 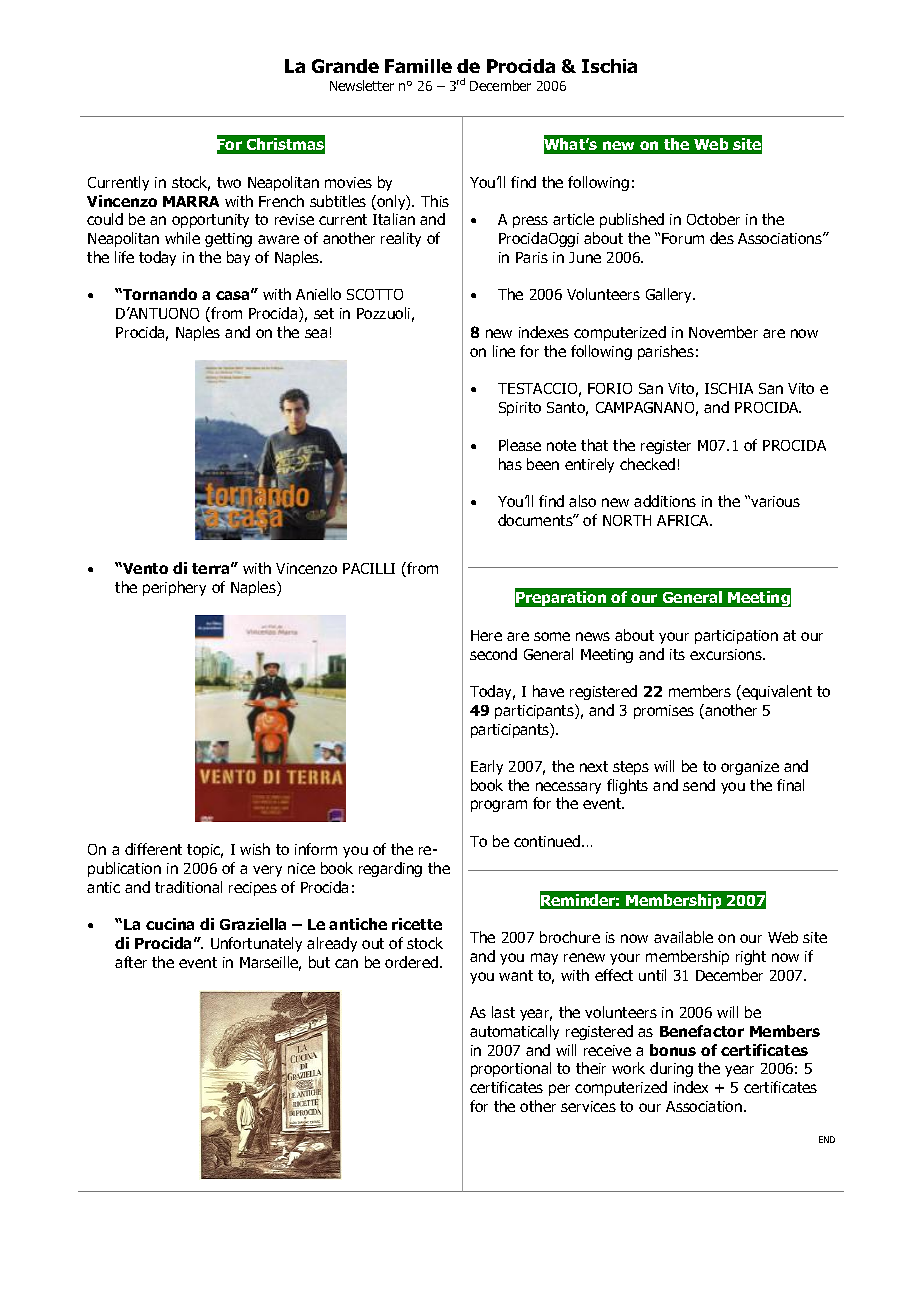 I want to click on line, so click(x=504, y=351).
